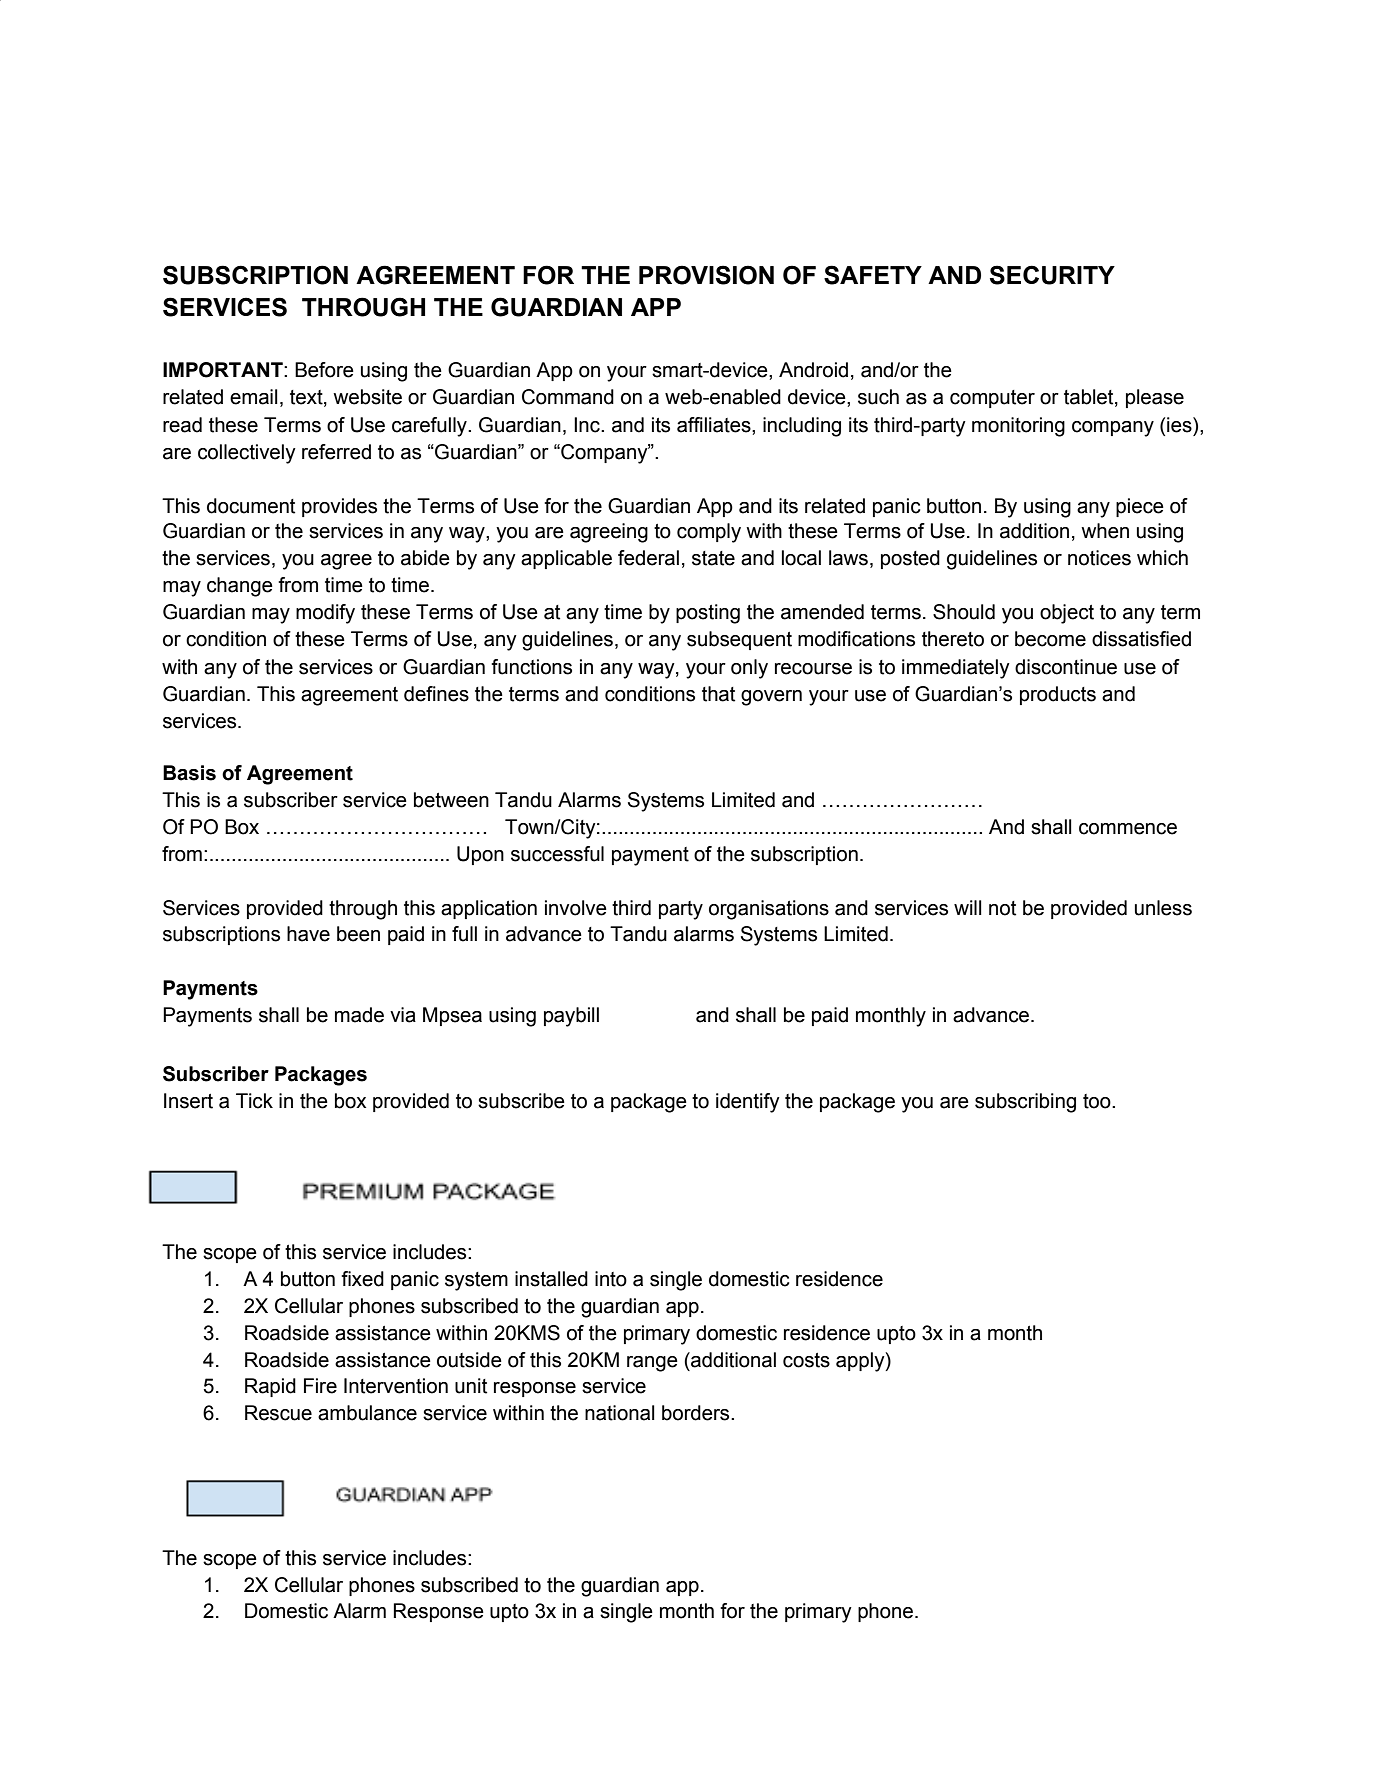 The width and height of the screenshot is (1381, 1787). I want to click on products, so click(1058, 695).
